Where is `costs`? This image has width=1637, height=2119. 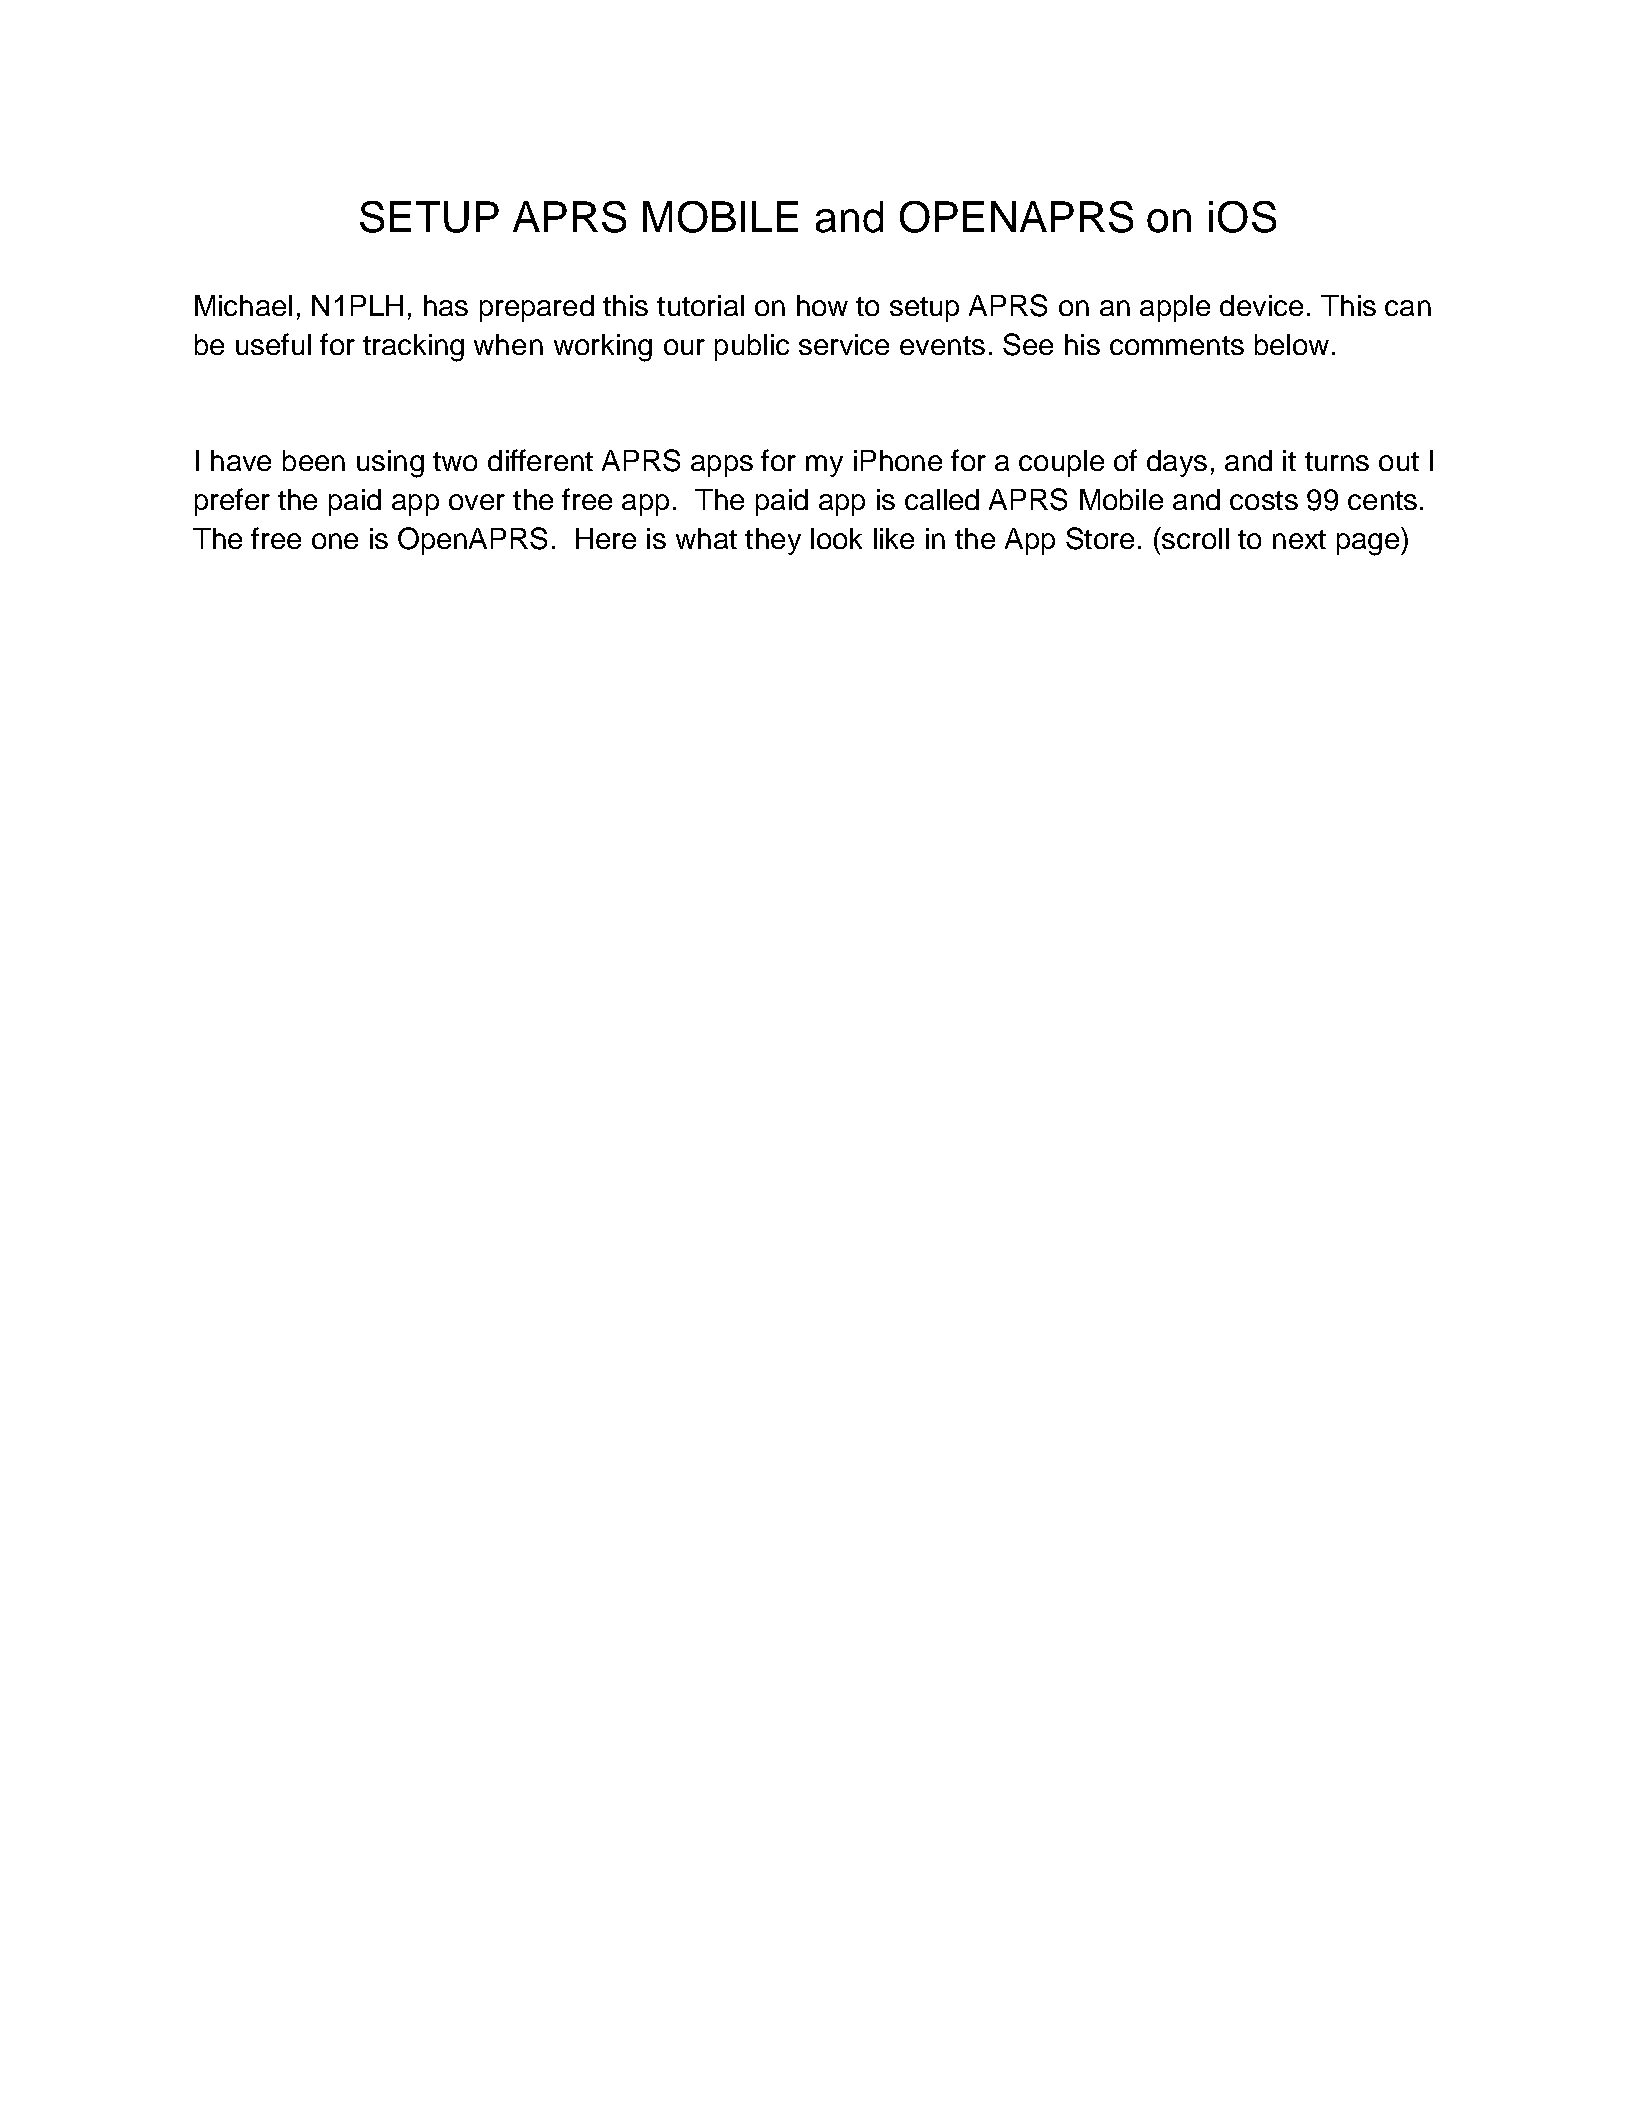 costs is located at coordinates (1264, 500).
